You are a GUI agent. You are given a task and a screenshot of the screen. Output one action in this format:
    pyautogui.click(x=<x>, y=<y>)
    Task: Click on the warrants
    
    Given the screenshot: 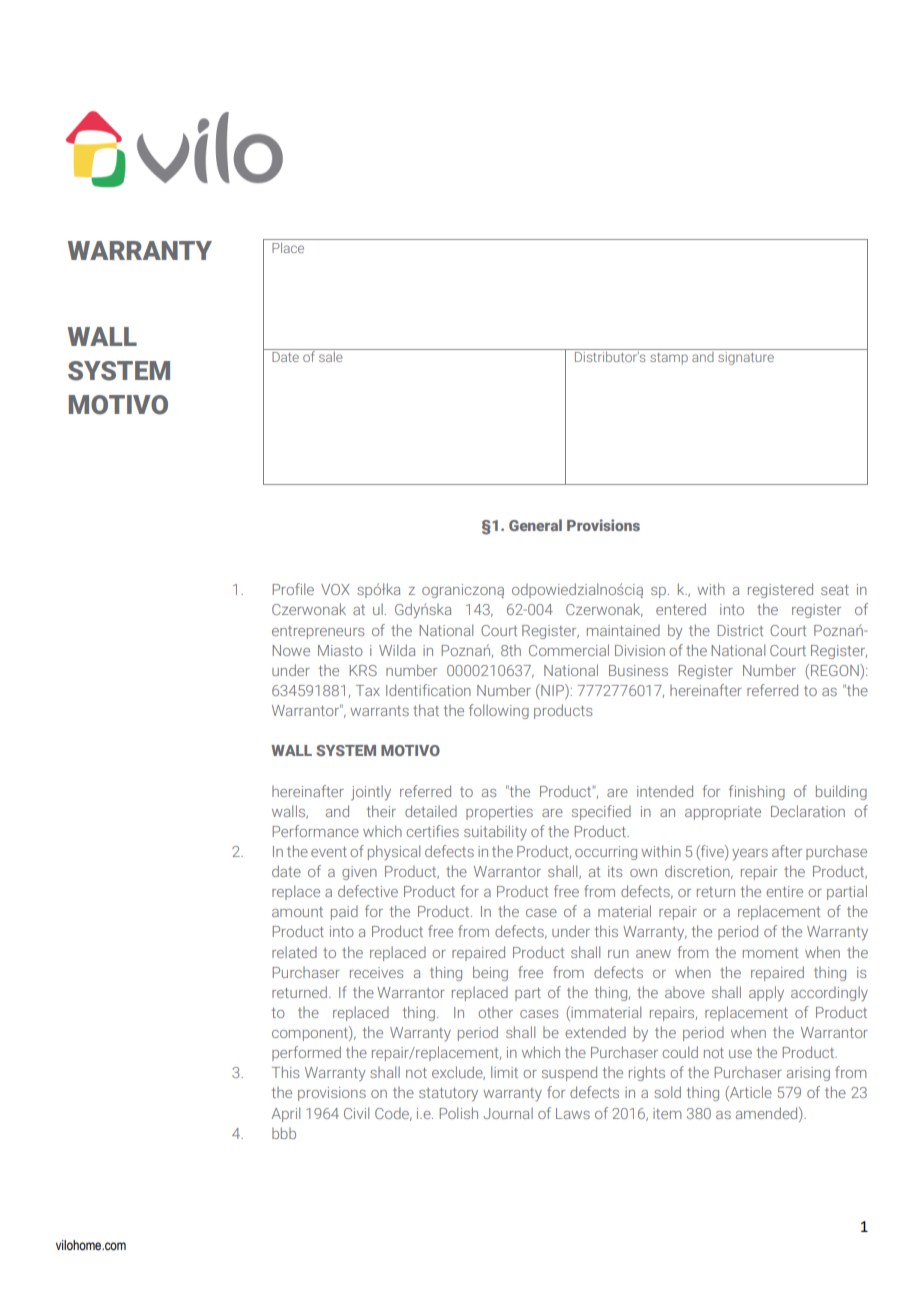 What is the action you would take?
    pyautogui.click(x=379, y=711)
